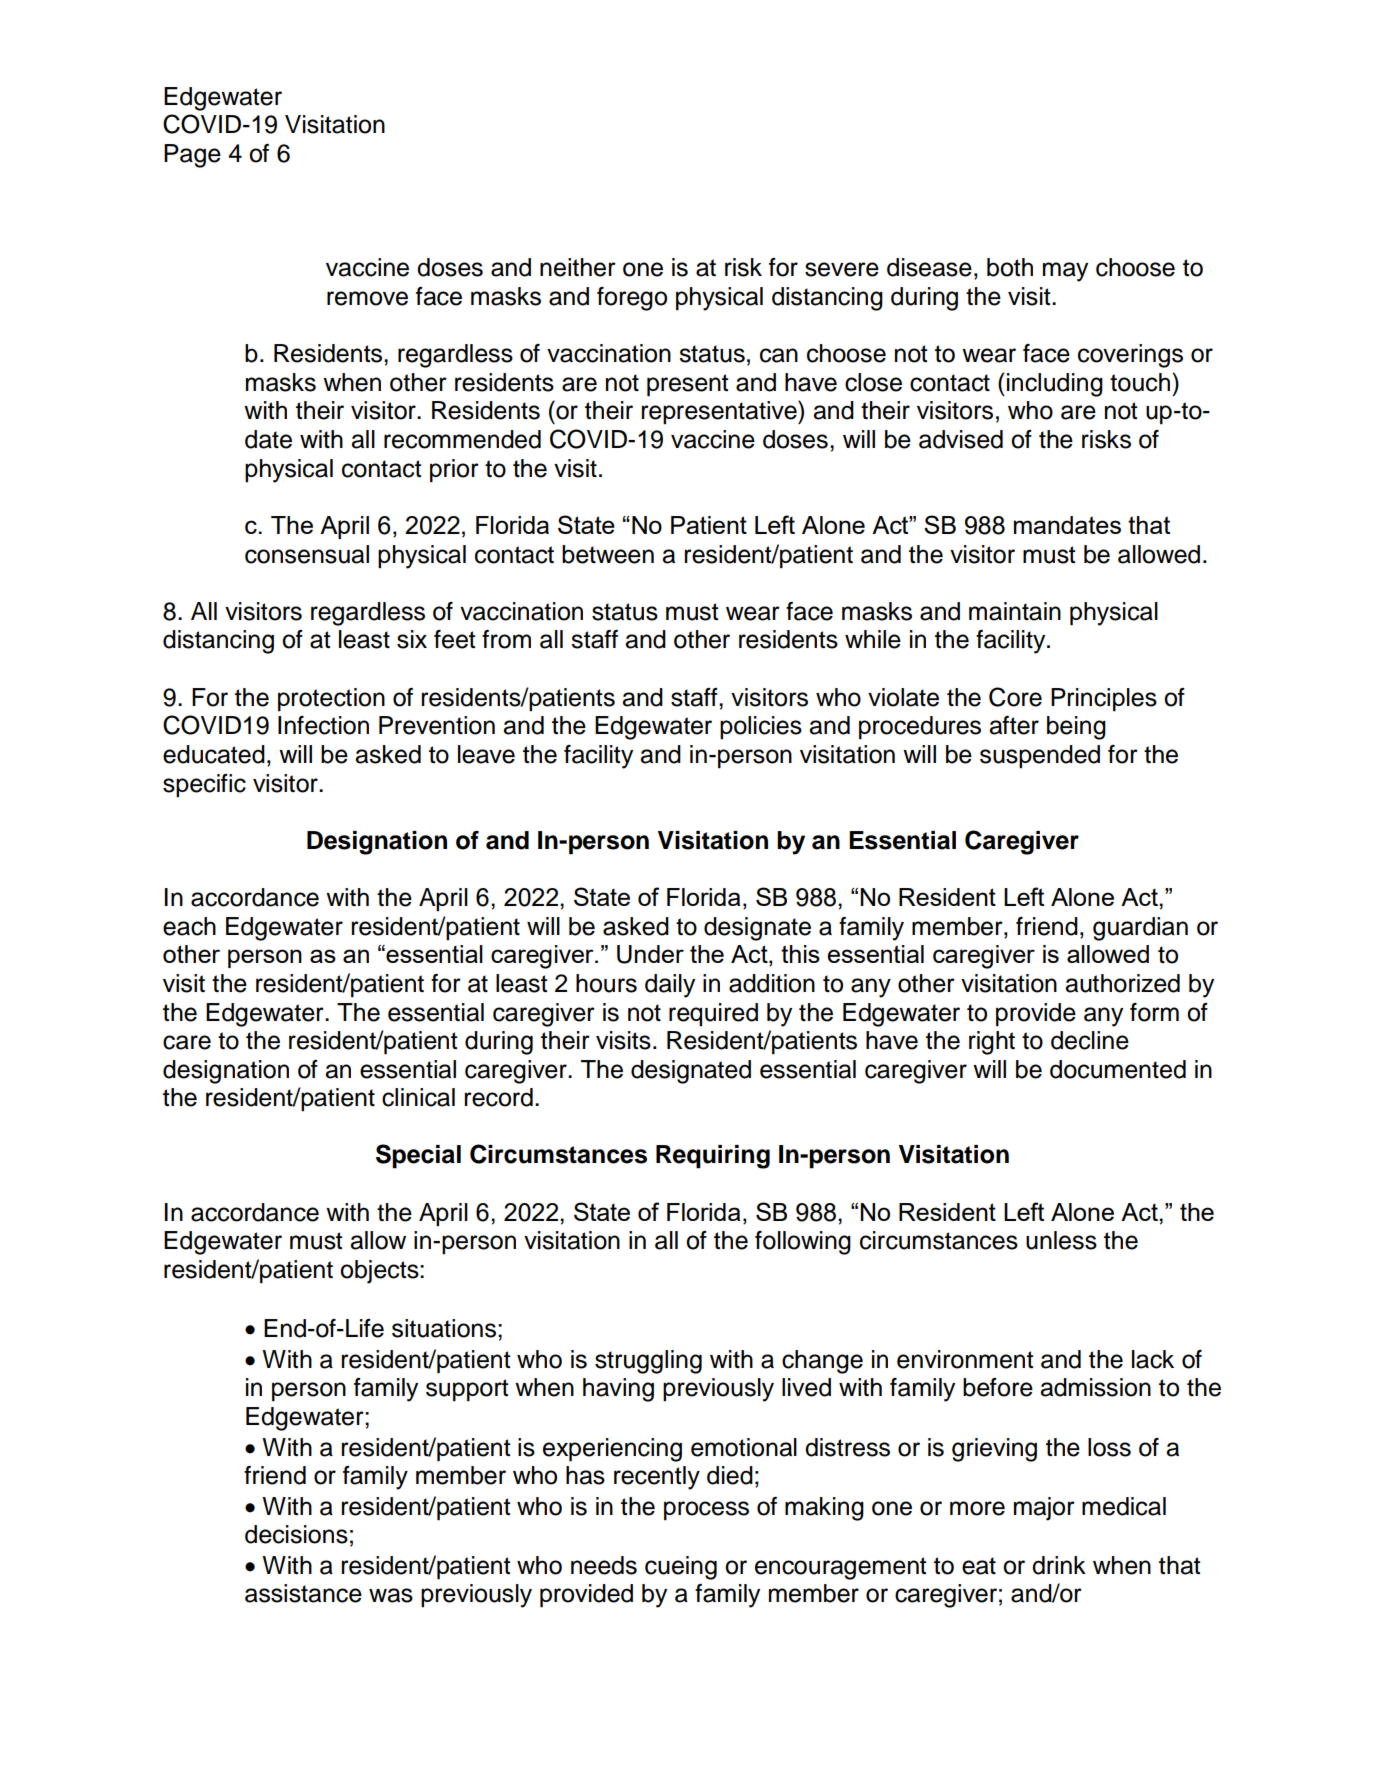 The width and height of the document is (1385, 1792). Describe the element at coordinates (961, 439) in the document. I see `advised` at that location.
